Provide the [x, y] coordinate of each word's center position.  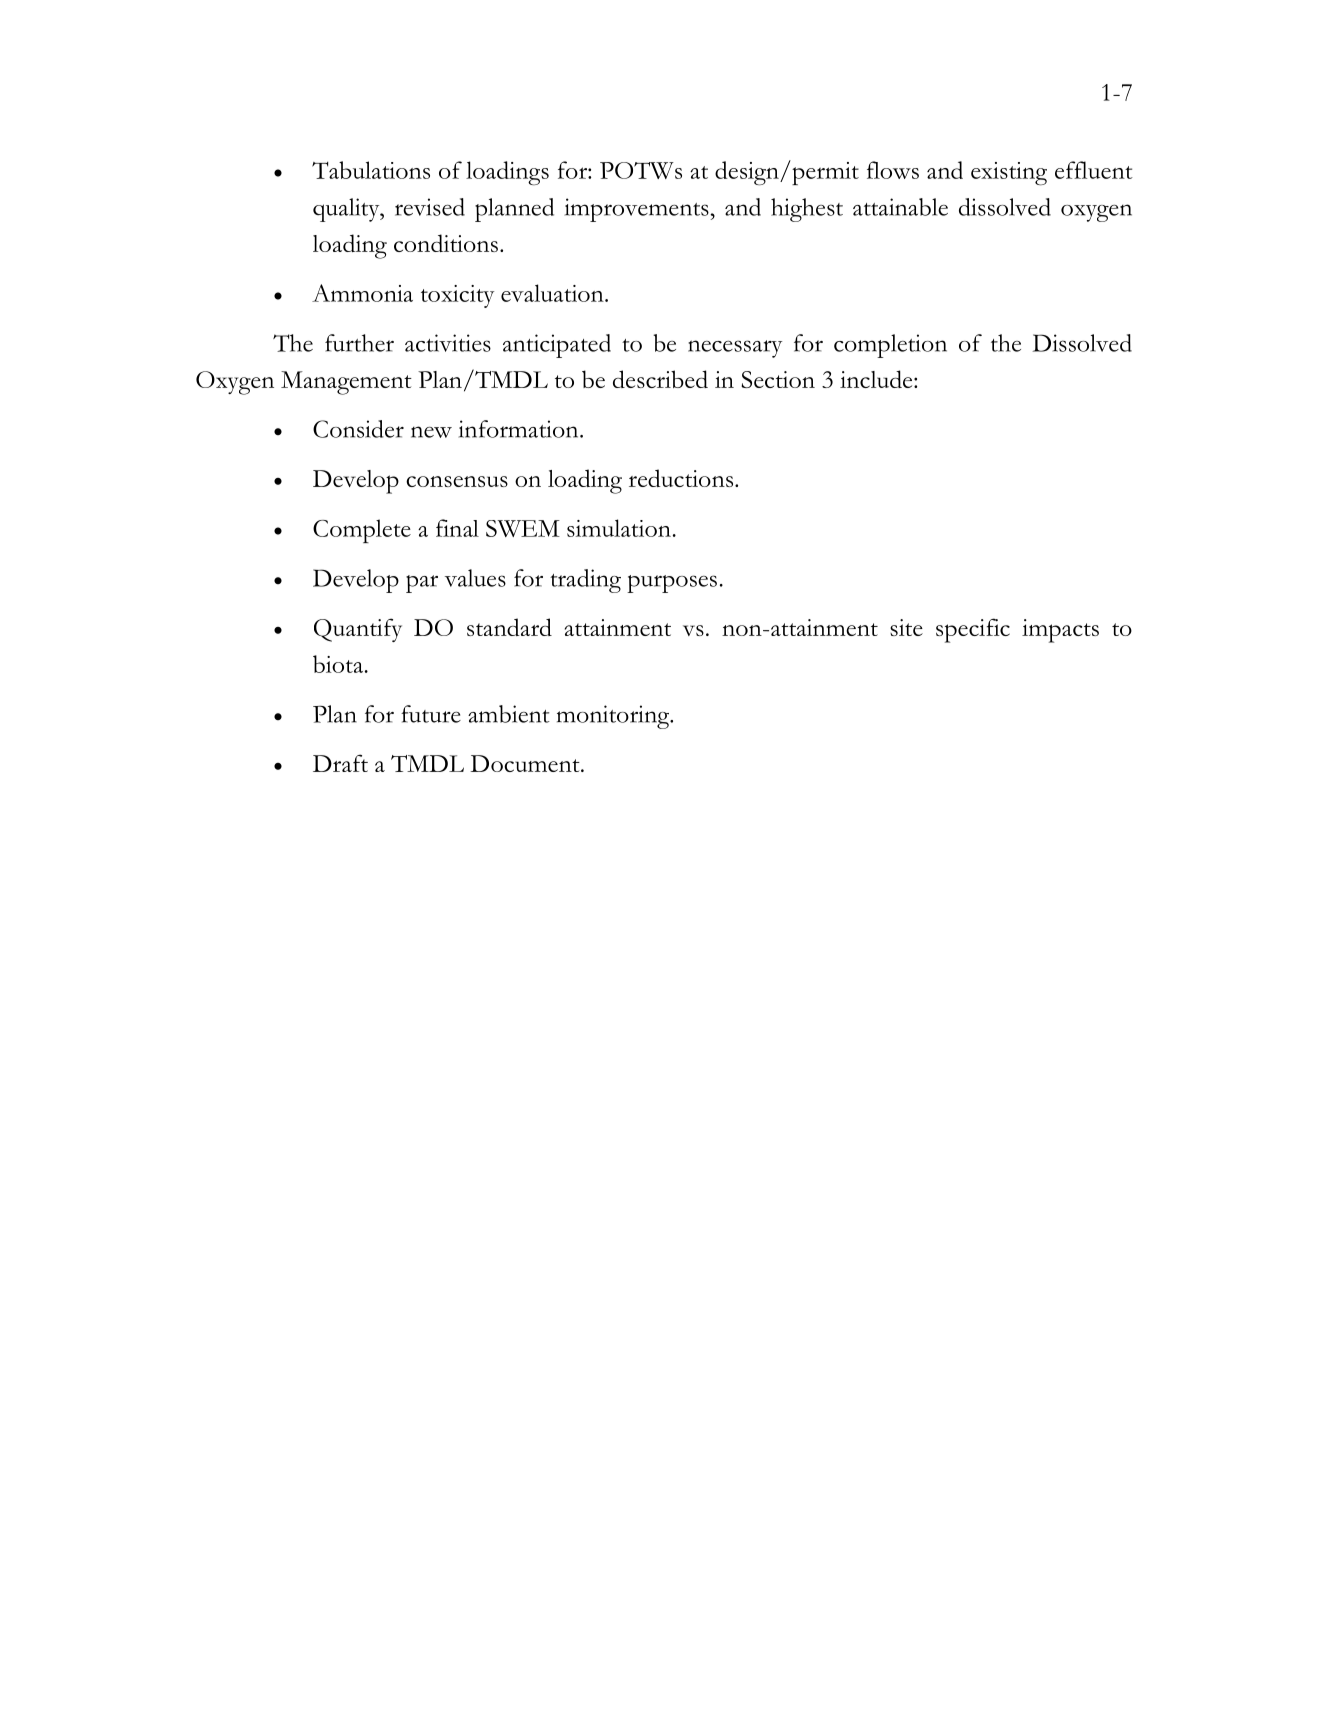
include [877, 379]
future [431, 714]
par [422, 584]
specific [973, 630]
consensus [457, 481]
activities [448, 343]
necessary [735, 349]
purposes [672, 584]
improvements [638, 210]
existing [1009, 174]
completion [890, 346]
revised [430, 207]
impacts [1060, 631]
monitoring [614, 717]
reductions [682, 478]
